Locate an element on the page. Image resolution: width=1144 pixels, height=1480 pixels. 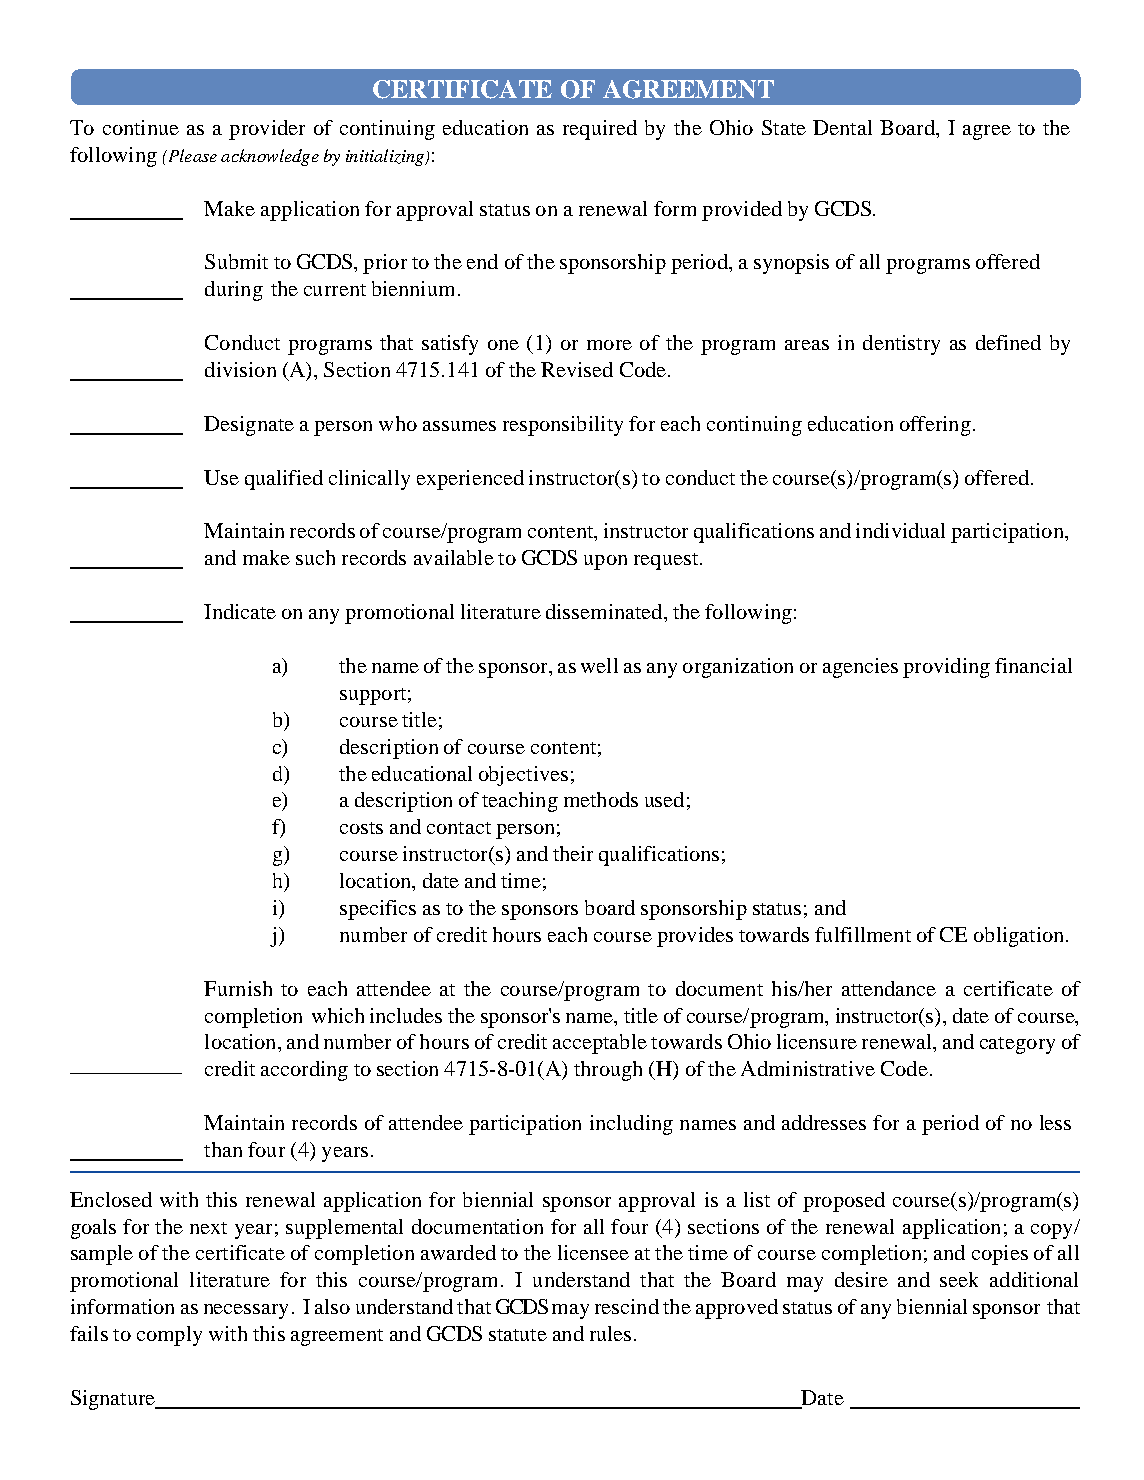
Dental is located at coordinates (842, 127).
